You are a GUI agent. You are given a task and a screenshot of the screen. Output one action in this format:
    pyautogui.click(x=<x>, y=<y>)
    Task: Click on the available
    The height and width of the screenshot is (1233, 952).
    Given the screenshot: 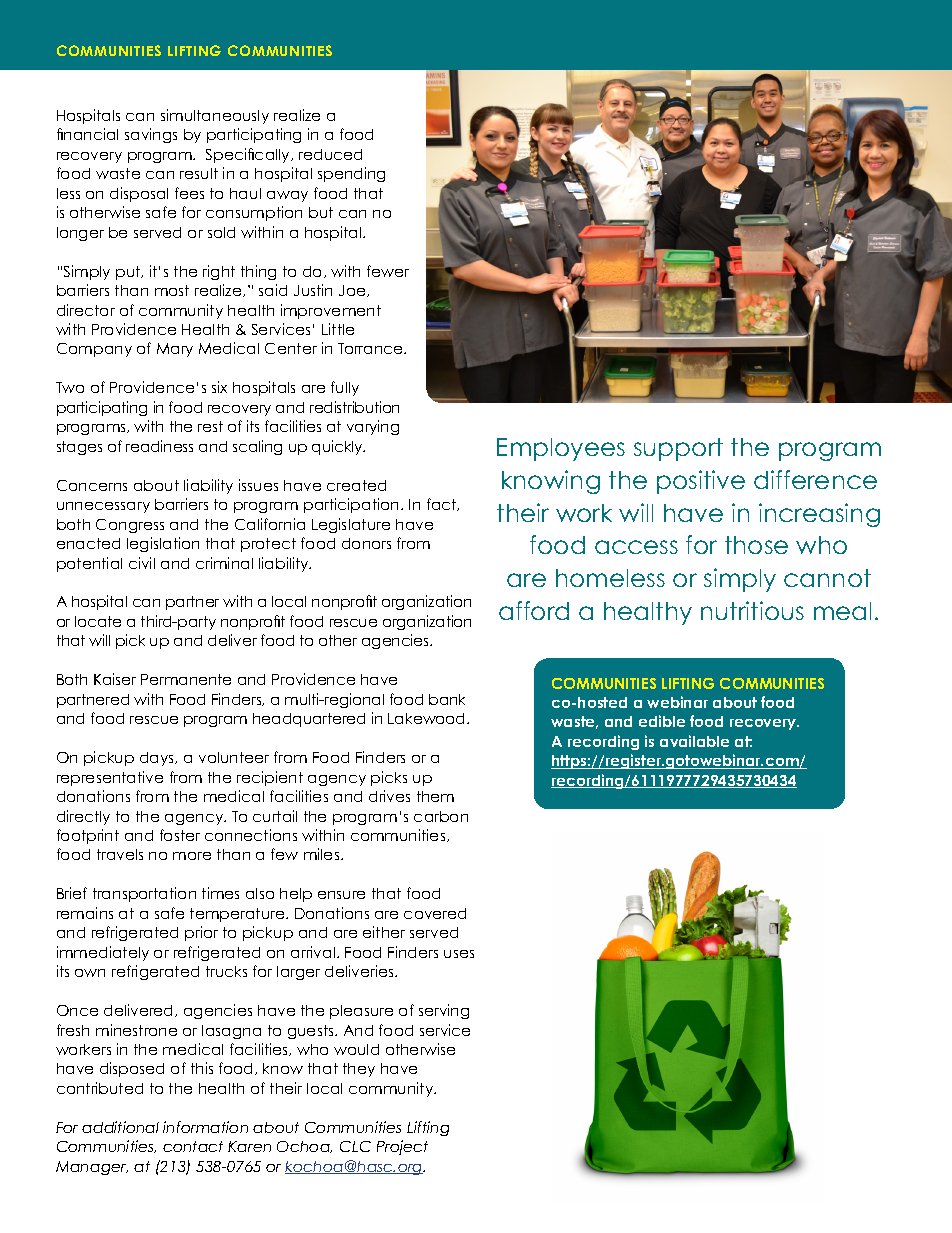 What is the action you would take?
    pyautogui.click(x=694, y=741)
